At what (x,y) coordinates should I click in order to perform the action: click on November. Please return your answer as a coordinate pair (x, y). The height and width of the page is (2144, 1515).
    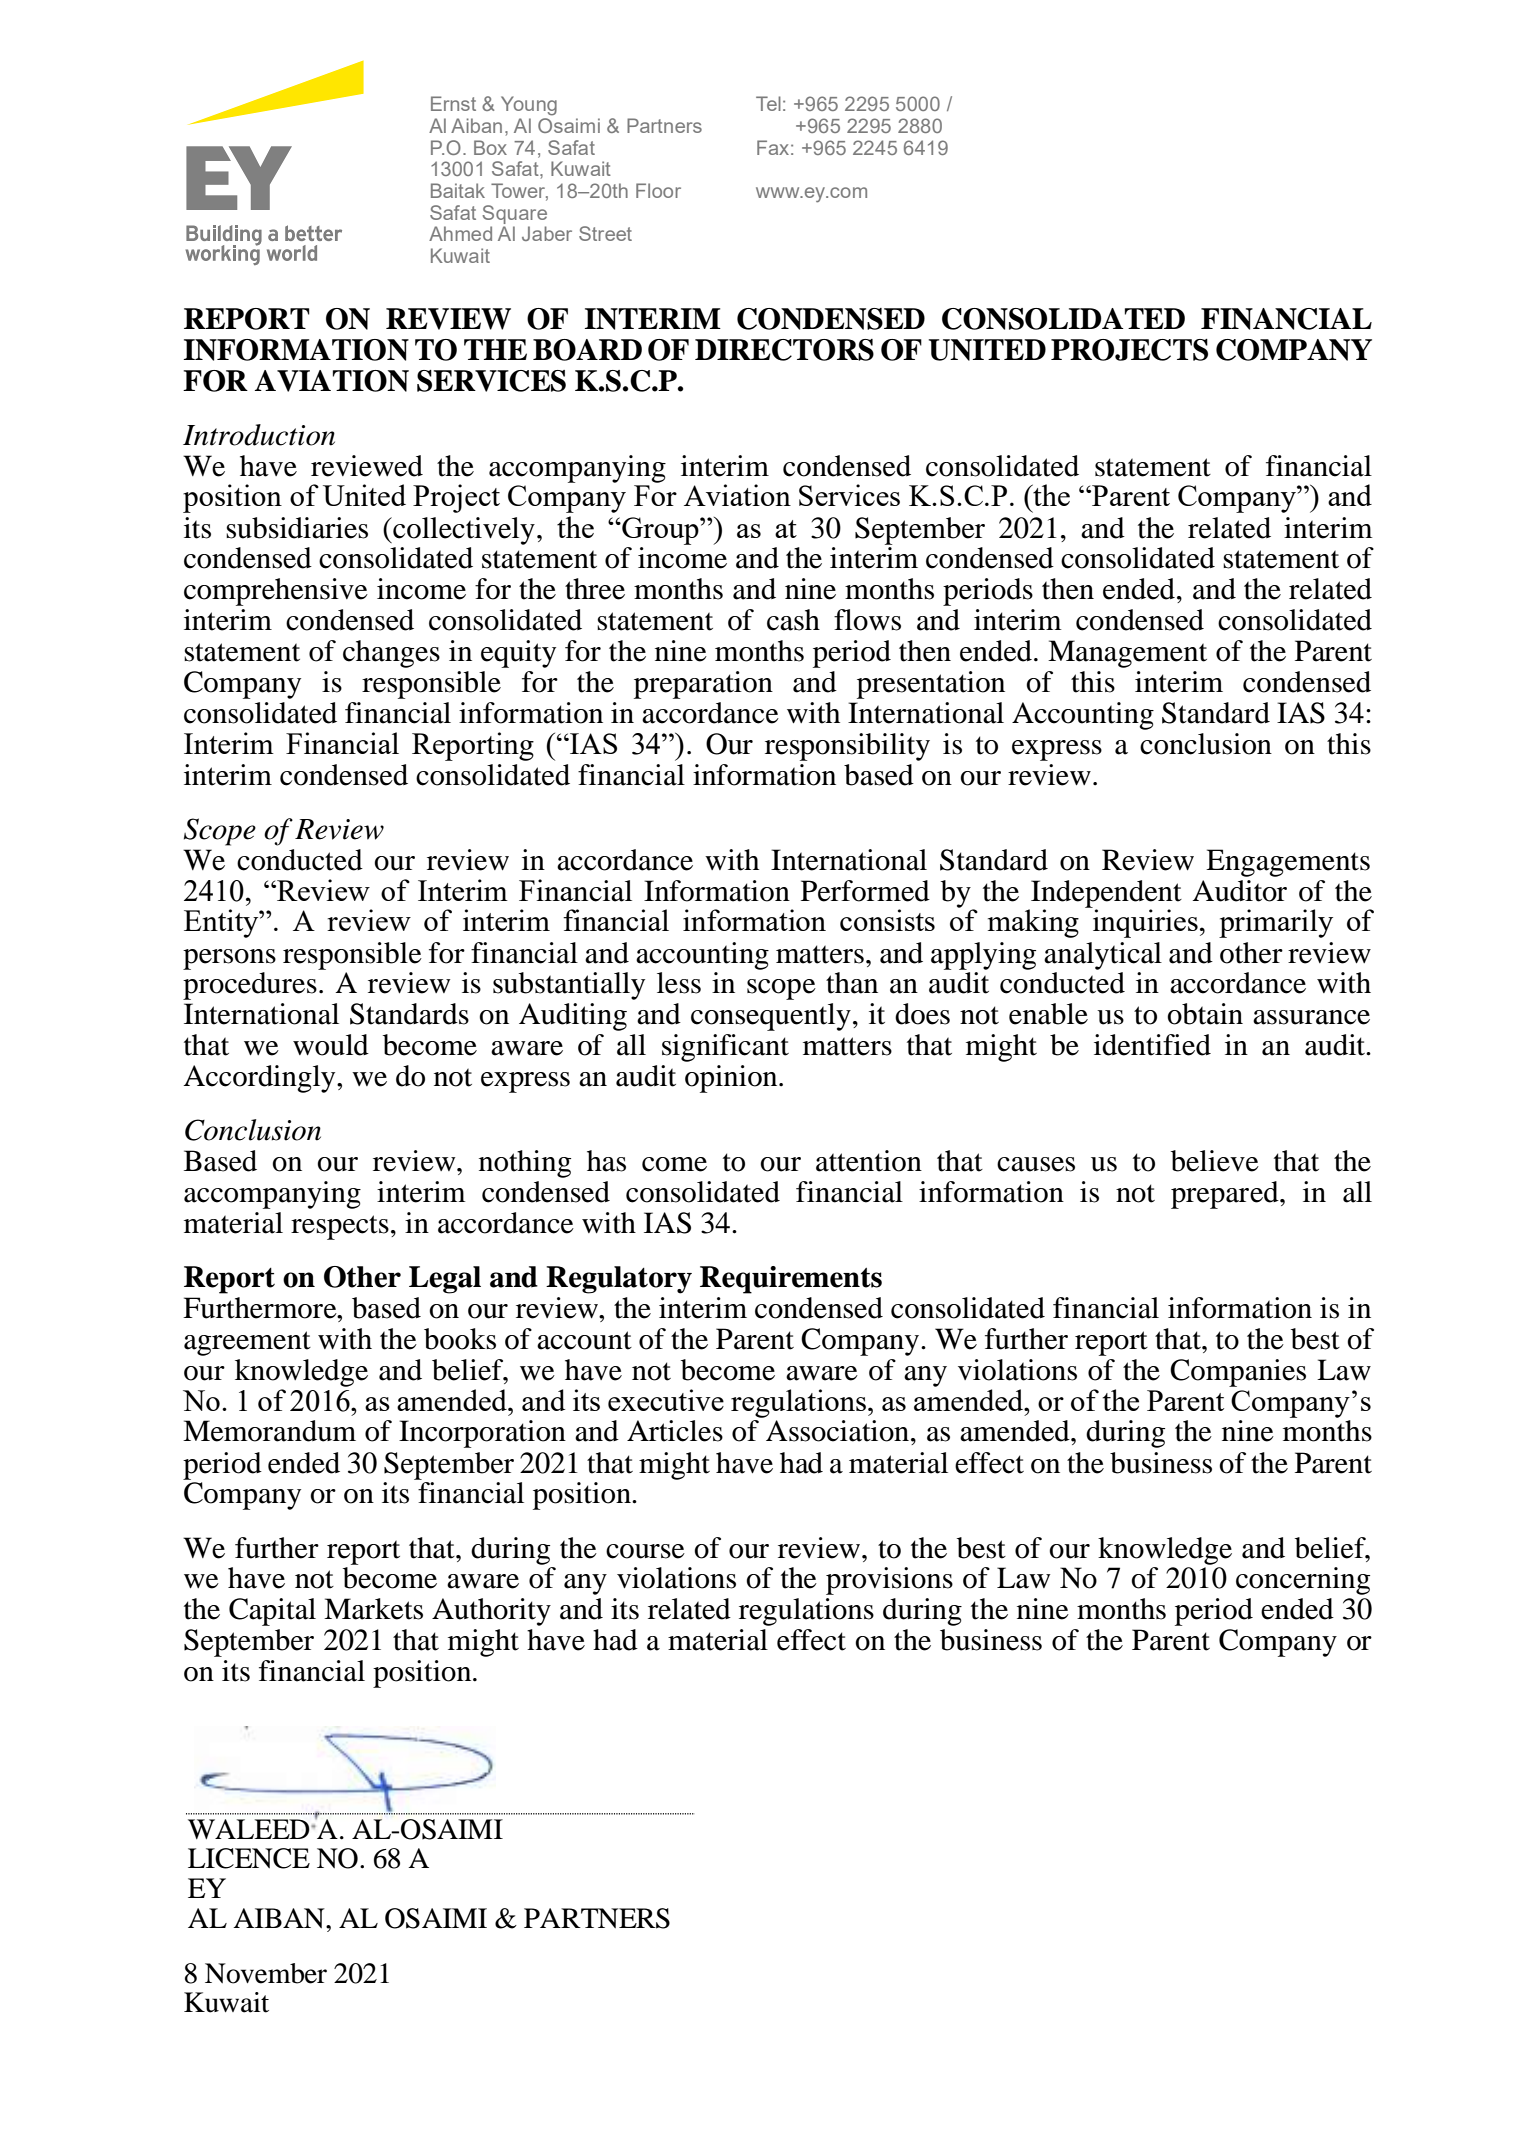
    Looking at the image, I should click on (266, 1973).
